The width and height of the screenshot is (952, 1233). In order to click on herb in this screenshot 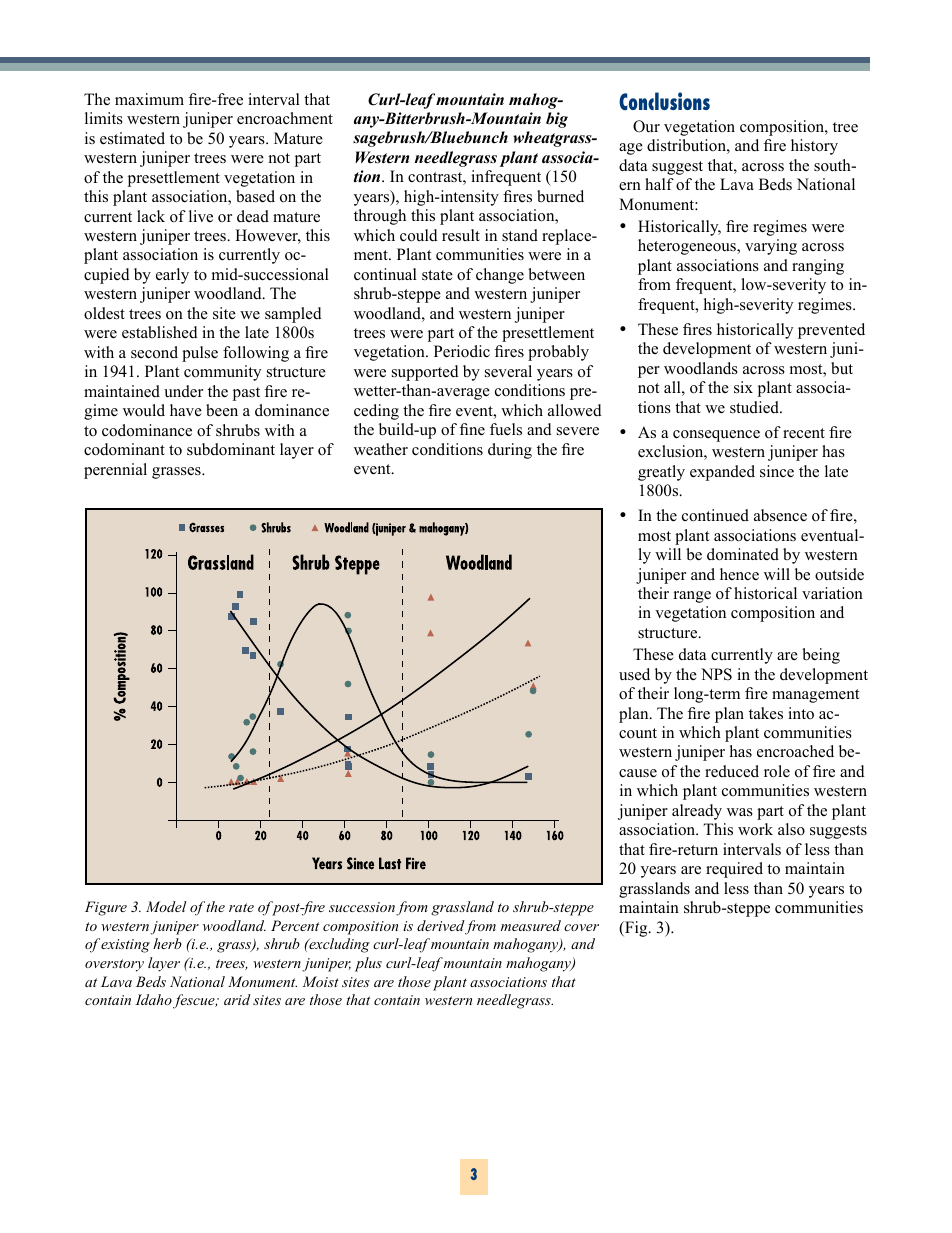, I will do `click(167, 943)`.
